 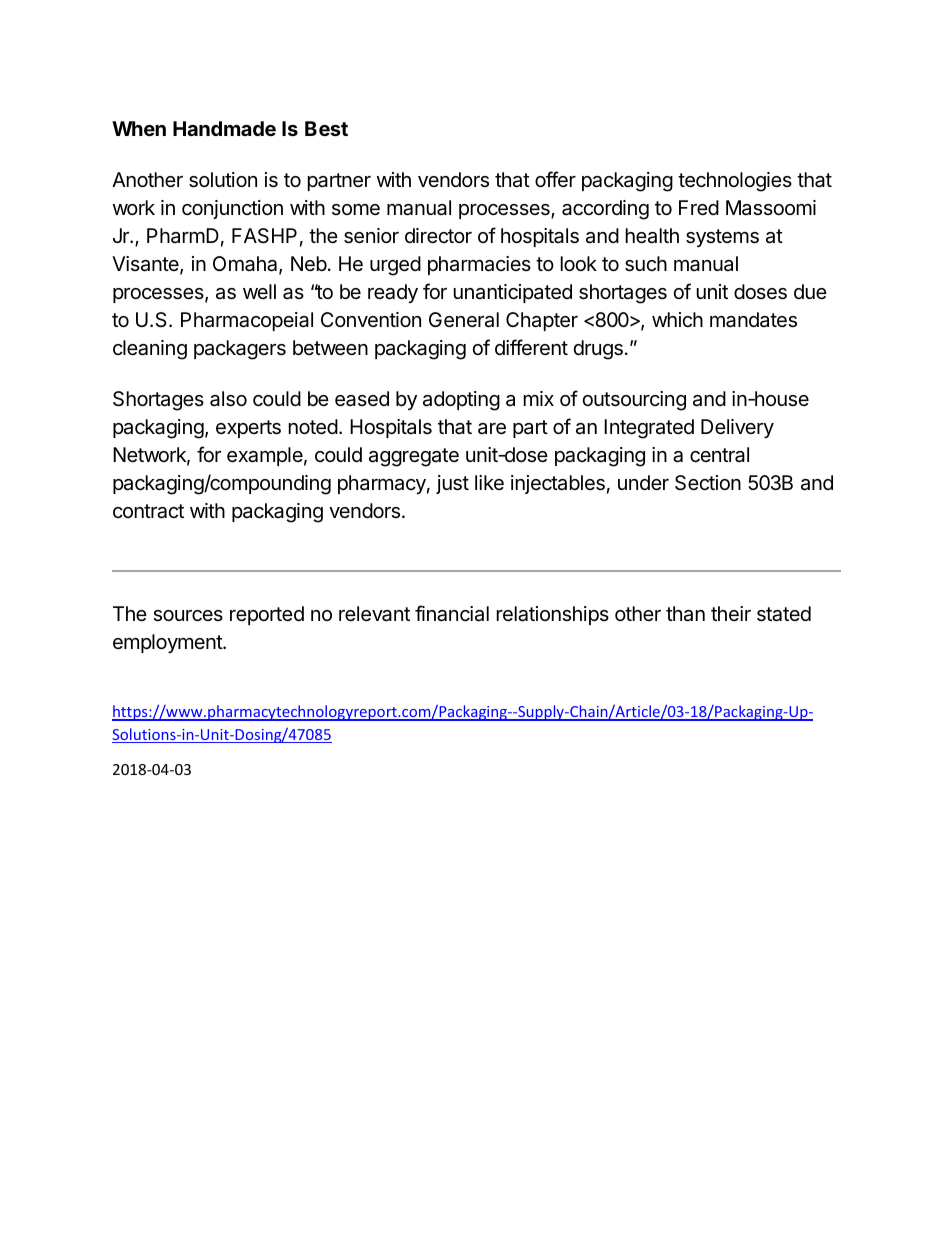 I want to click on sources, so click(x=188, y=616).
